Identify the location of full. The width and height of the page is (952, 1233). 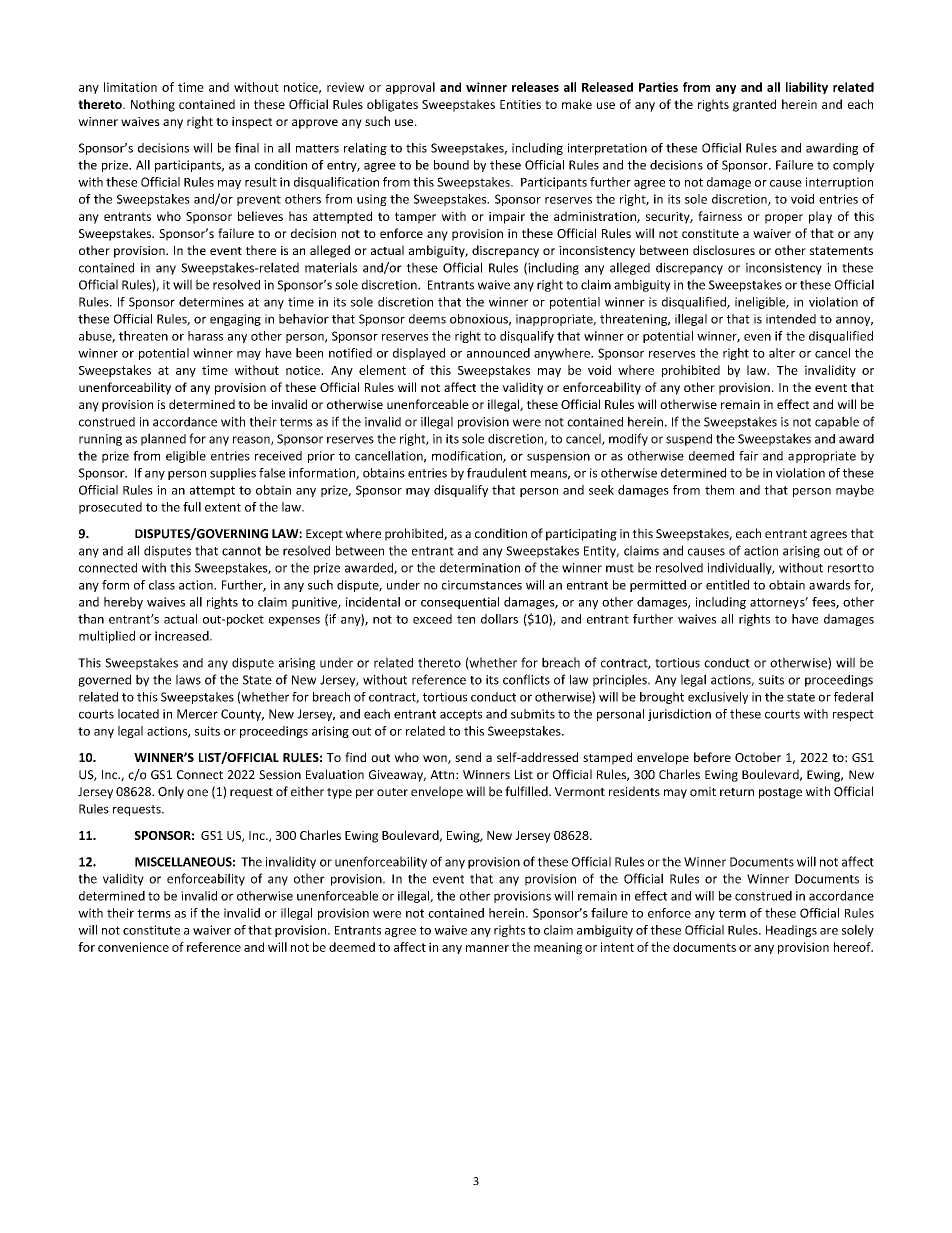
(192, 507).
